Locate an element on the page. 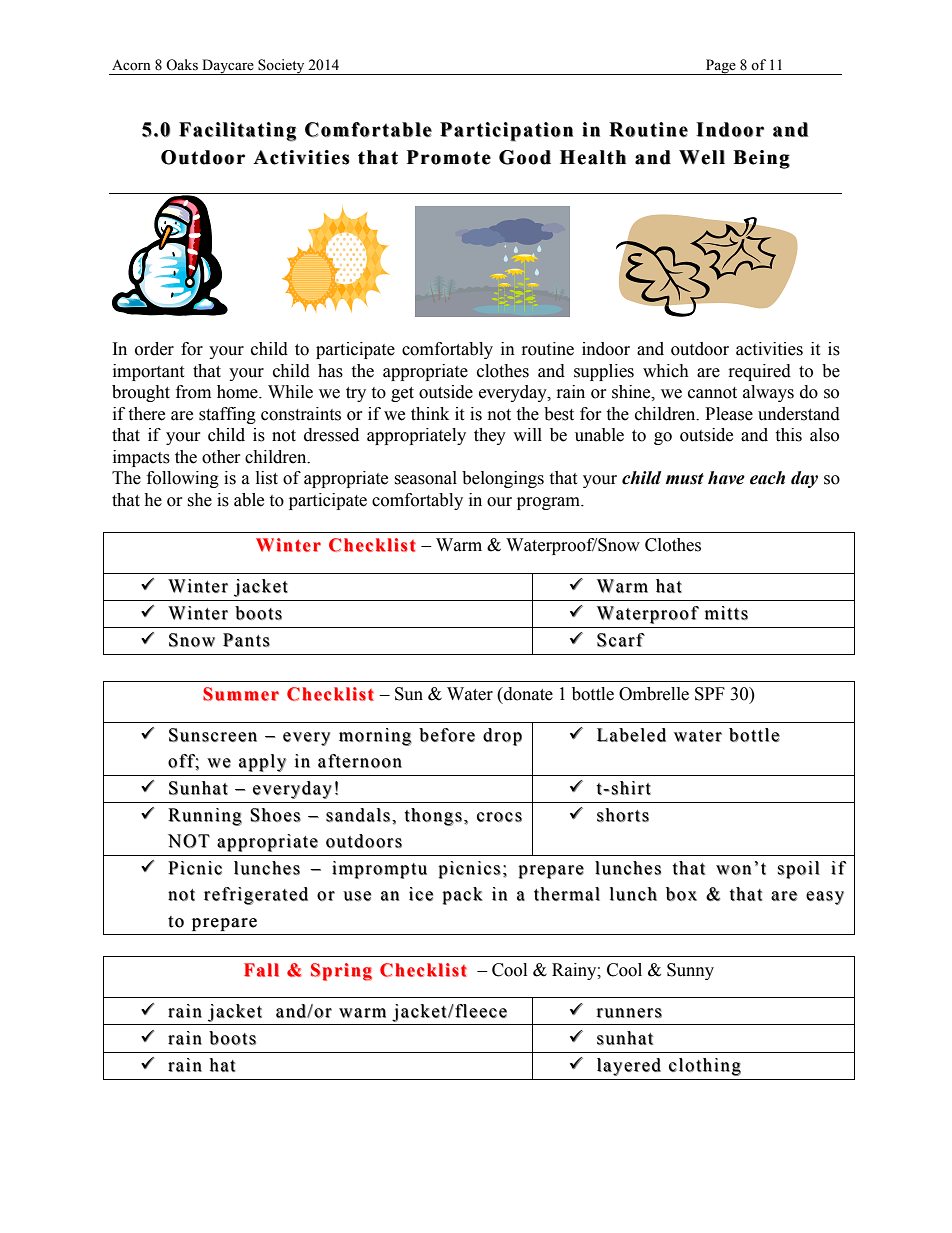 The height and width of the document is (1233, 952). shorts is located at coordinates (623, 815).
